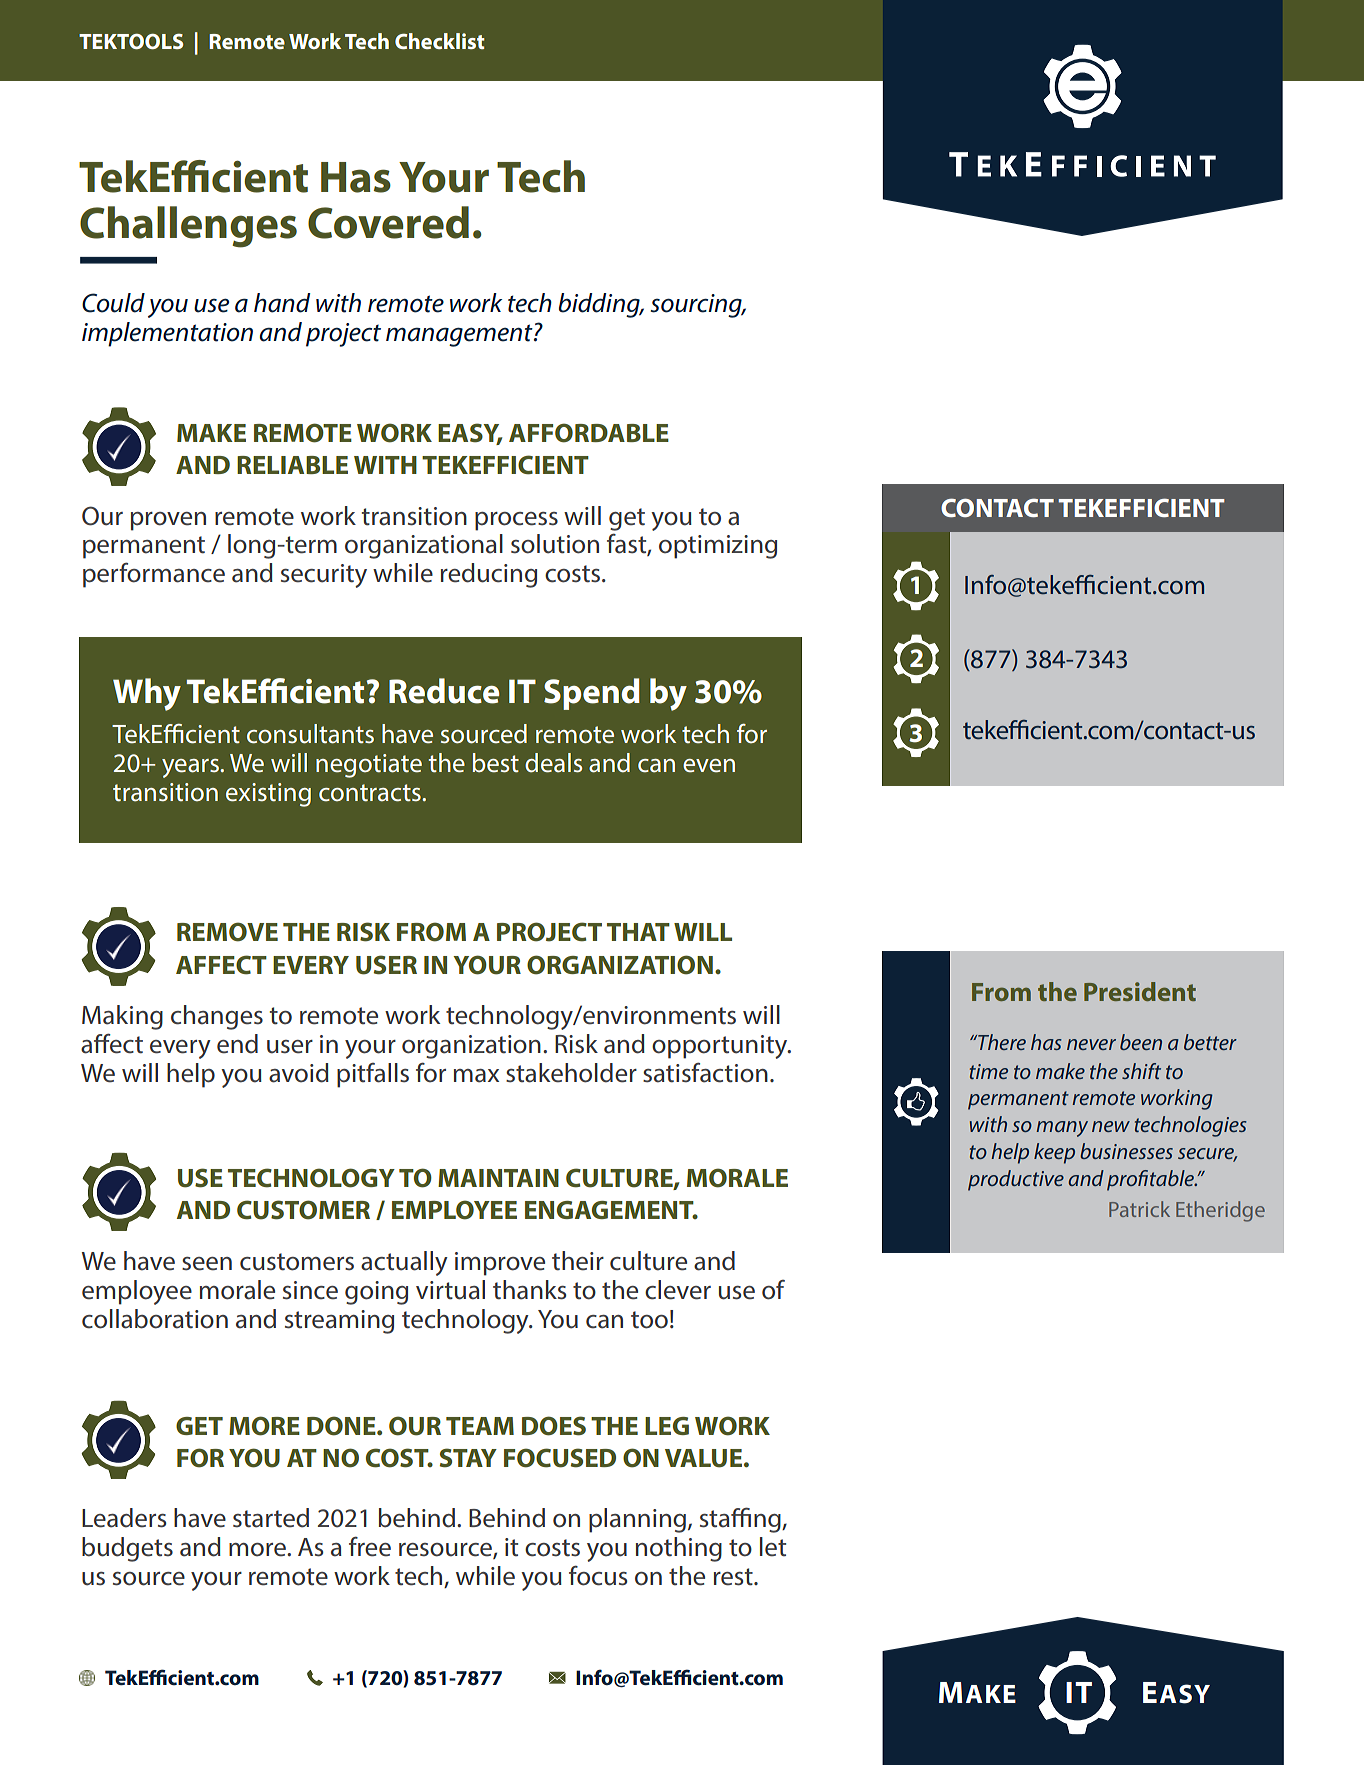 This page has height=1765, width=1364. What do you see at coordinates (271, 1518) in the page?
I see `started` at bounding box center [271, 1518].
